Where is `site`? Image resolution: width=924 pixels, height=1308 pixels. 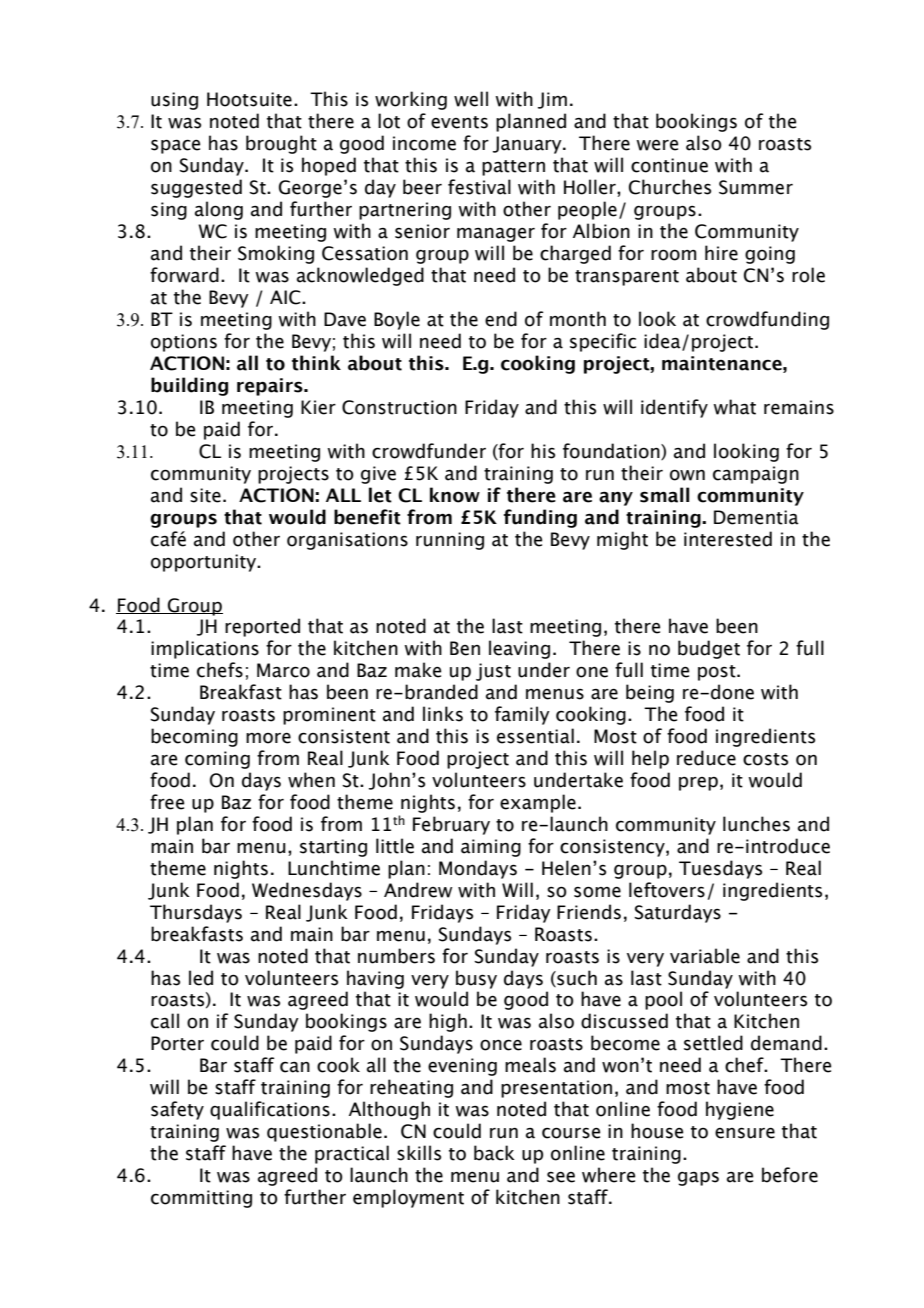 site is located at coordinates (205, 495).
